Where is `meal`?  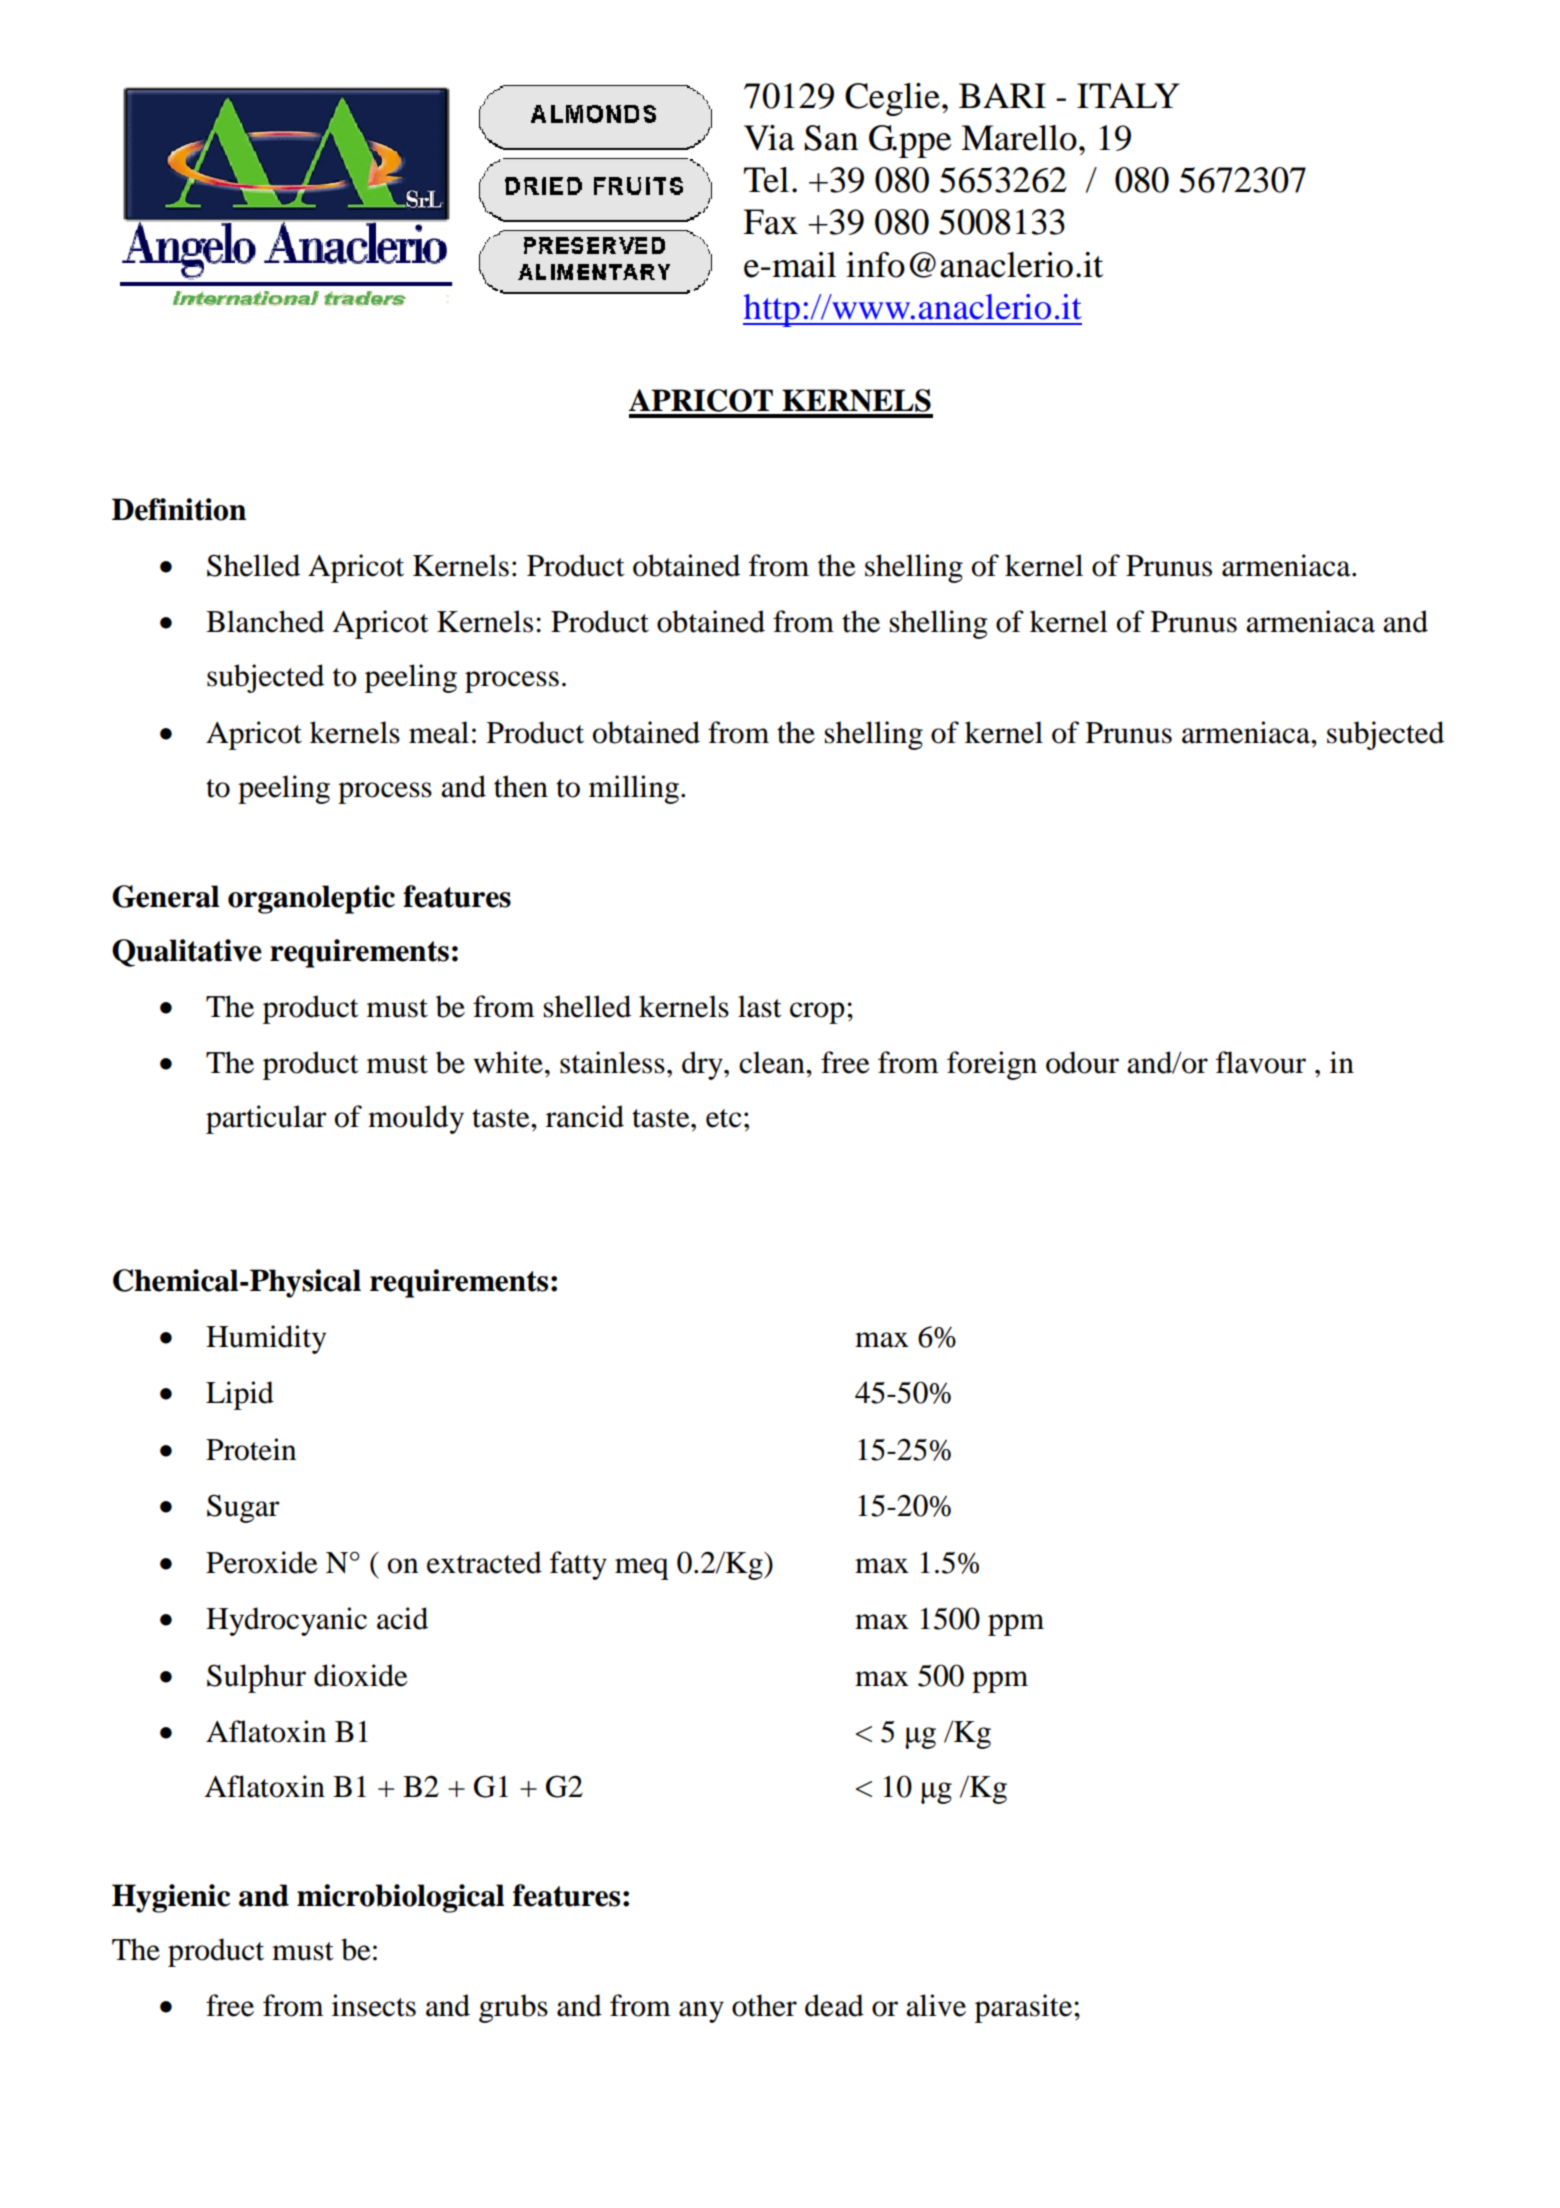
meal is located at coordinates (439, 732).
